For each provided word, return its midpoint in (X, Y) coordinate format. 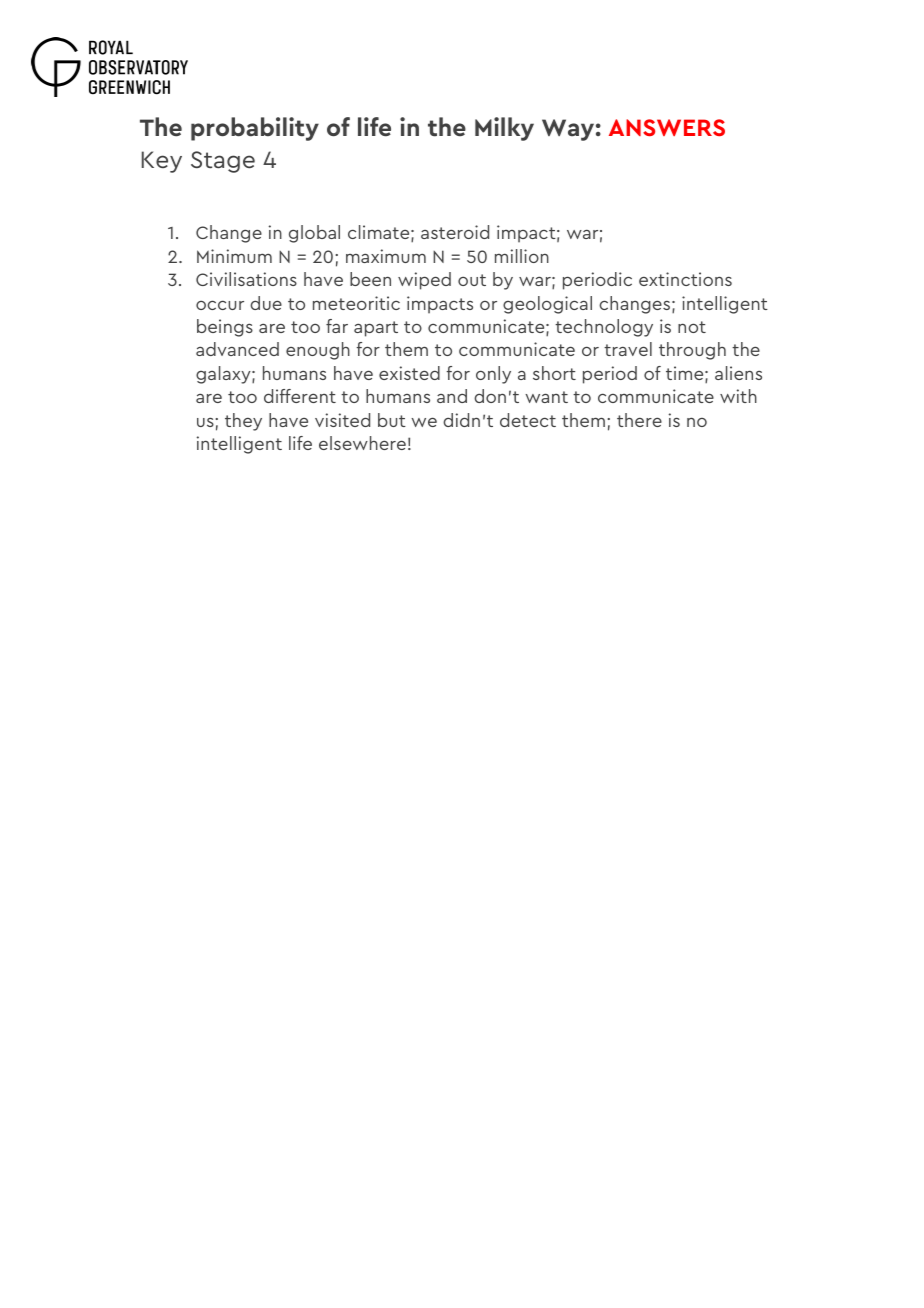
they (243, 422)
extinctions (685, 279)
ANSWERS (667, 127)
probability (255, 129)
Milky (504, 129)
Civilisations (246, 279)
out (472, 280)
